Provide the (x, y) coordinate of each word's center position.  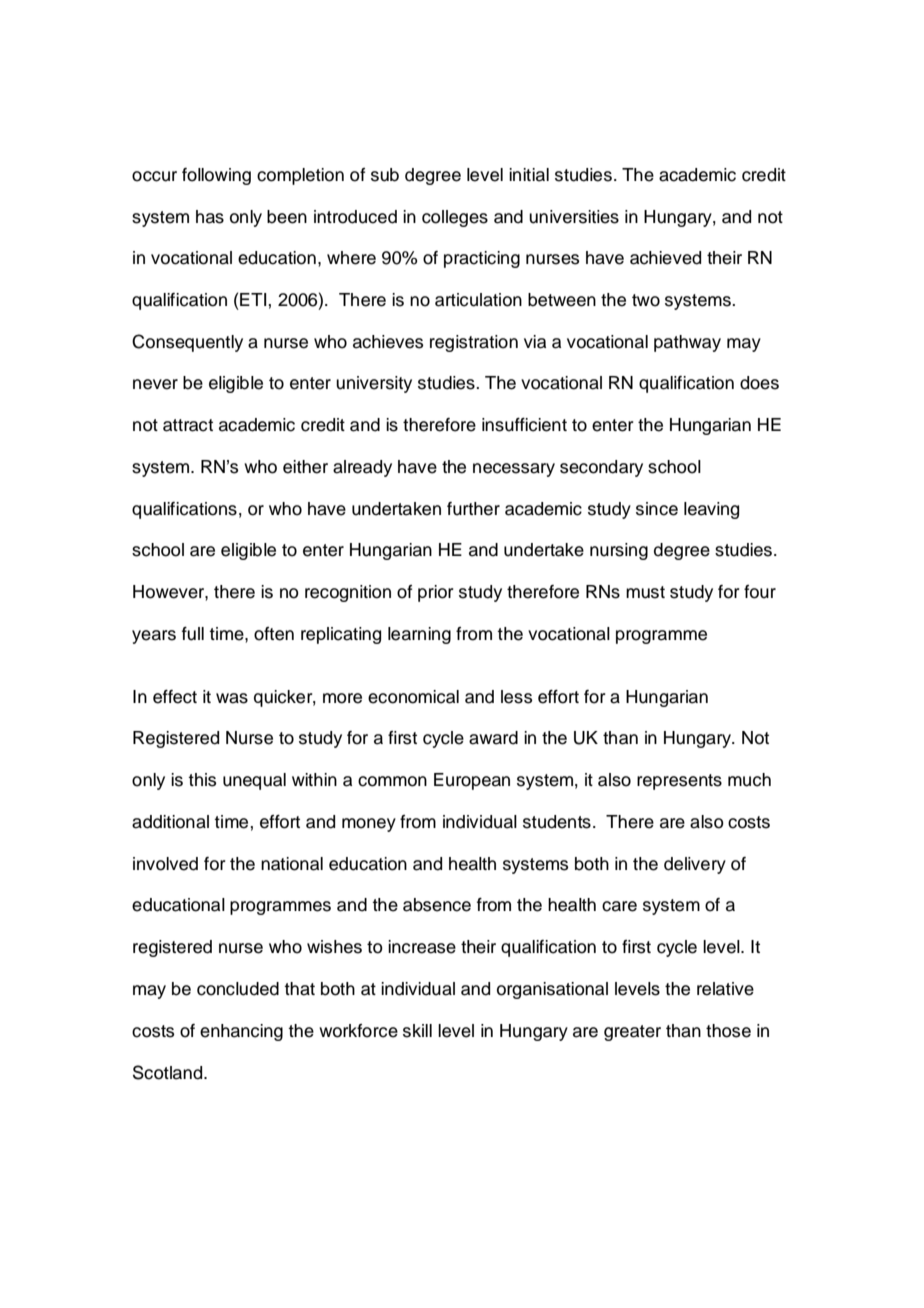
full (193, 634)
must (645, 592)
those (728, 1031)
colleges (455, 218)
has (210, 217)
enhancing (241, 1032)
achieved (665, 258)
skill (417, 1031)
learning (419, 635)
